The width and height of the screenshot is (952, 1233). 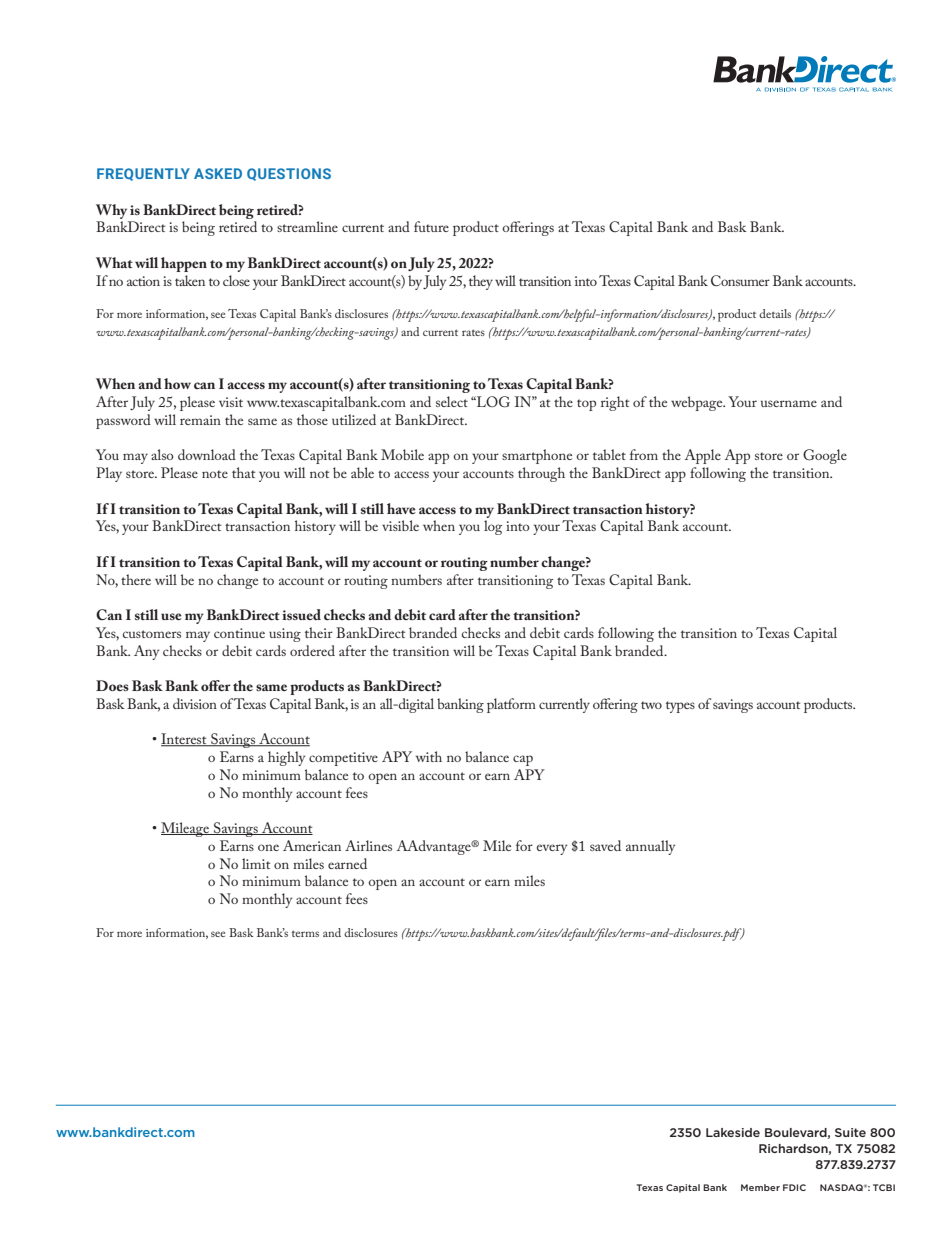 I want to click on Apple, so click(x=703, y=456).
